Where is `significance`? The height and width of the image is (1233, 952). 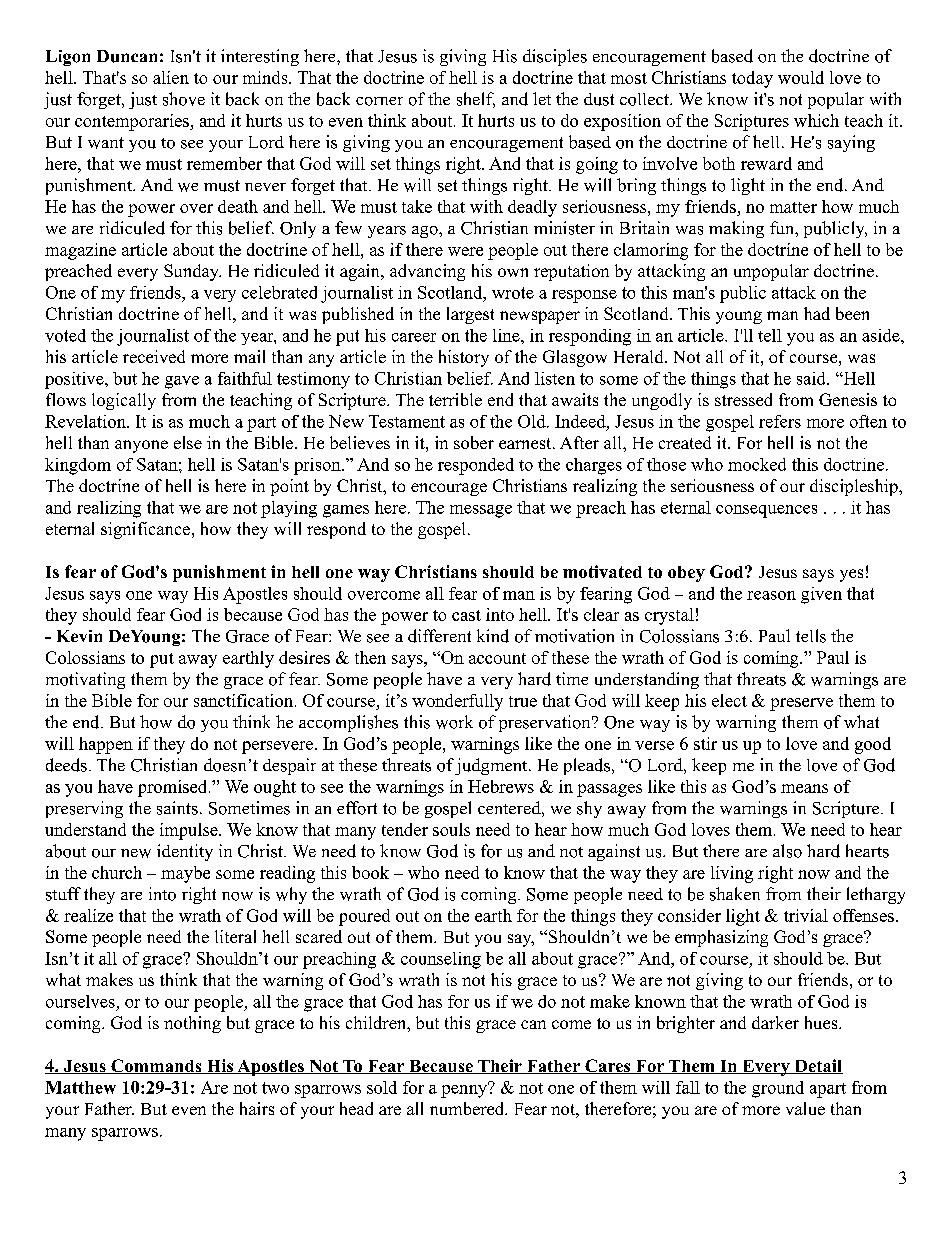
significance is located at coordinates (145, 530).
